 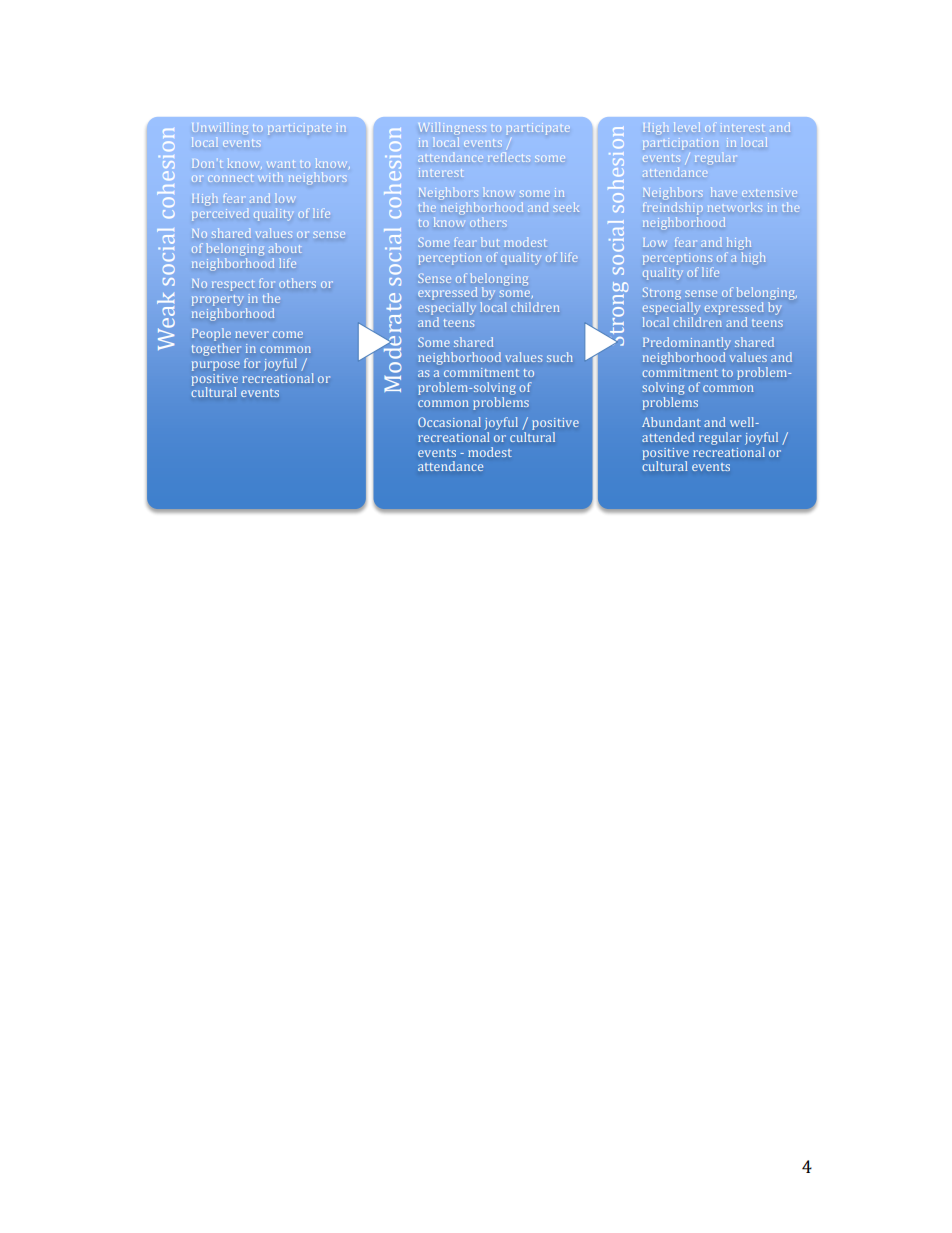 I want to click on but, so click(x=490, y=242).
